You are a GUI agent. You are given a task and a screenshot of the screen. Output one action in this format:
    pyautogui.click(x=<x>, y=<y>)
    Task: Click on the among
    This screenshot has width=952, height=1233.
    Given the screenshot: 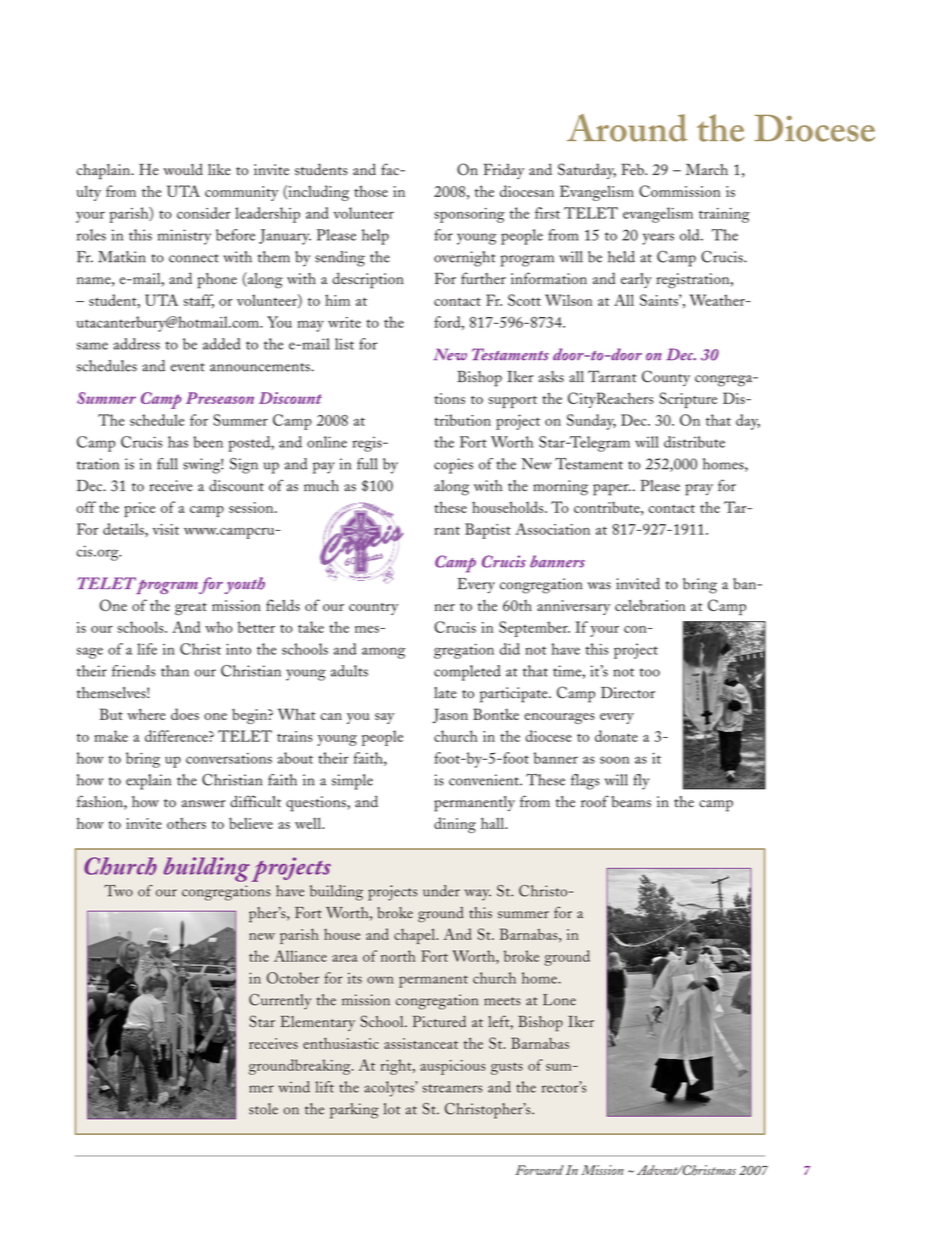 What is the action you would take?
    pyautogui.click(x=383, y=653)
